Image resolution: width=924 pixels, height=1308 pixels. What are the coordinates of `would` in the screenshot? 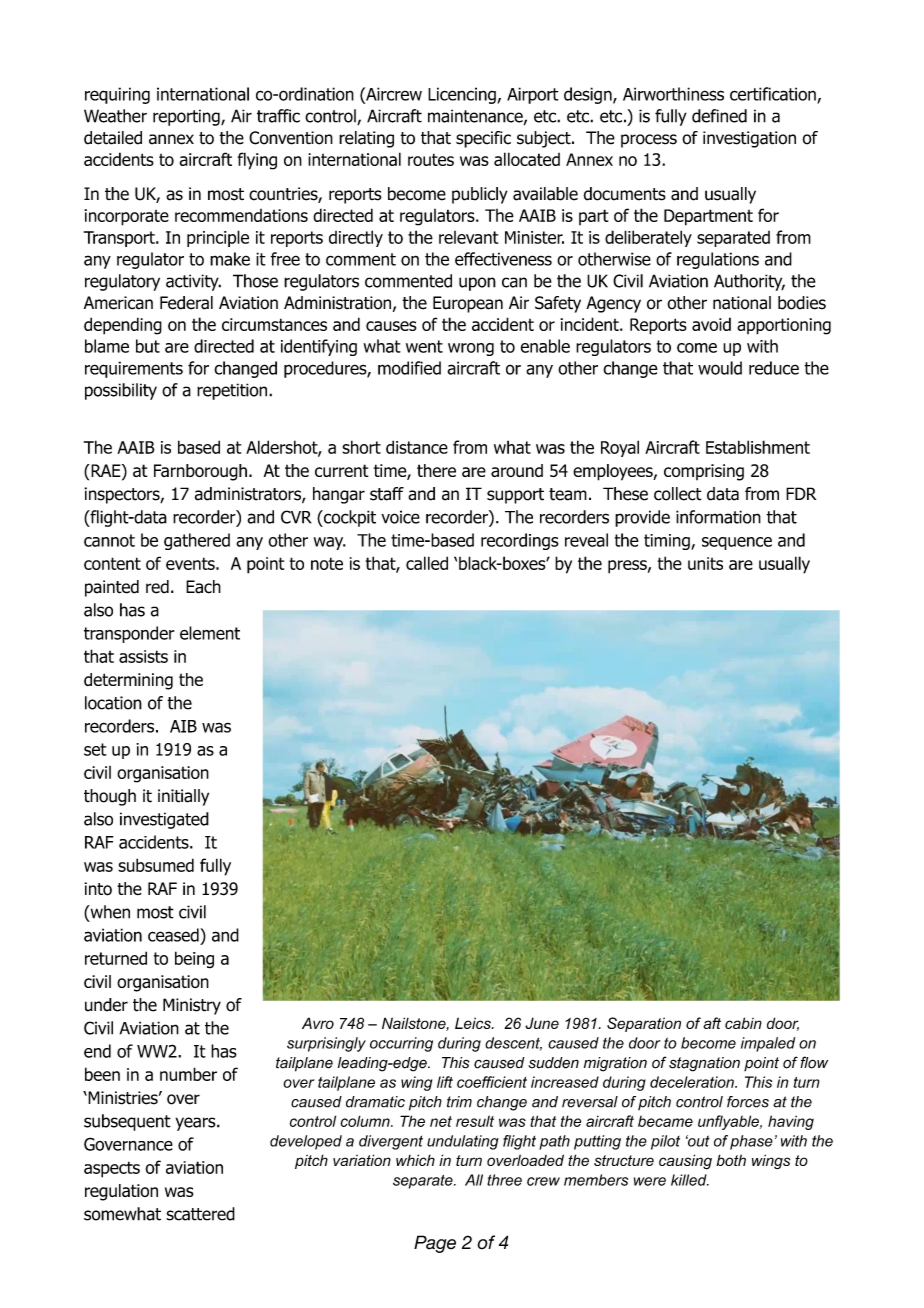 It's located at (720, 368).
